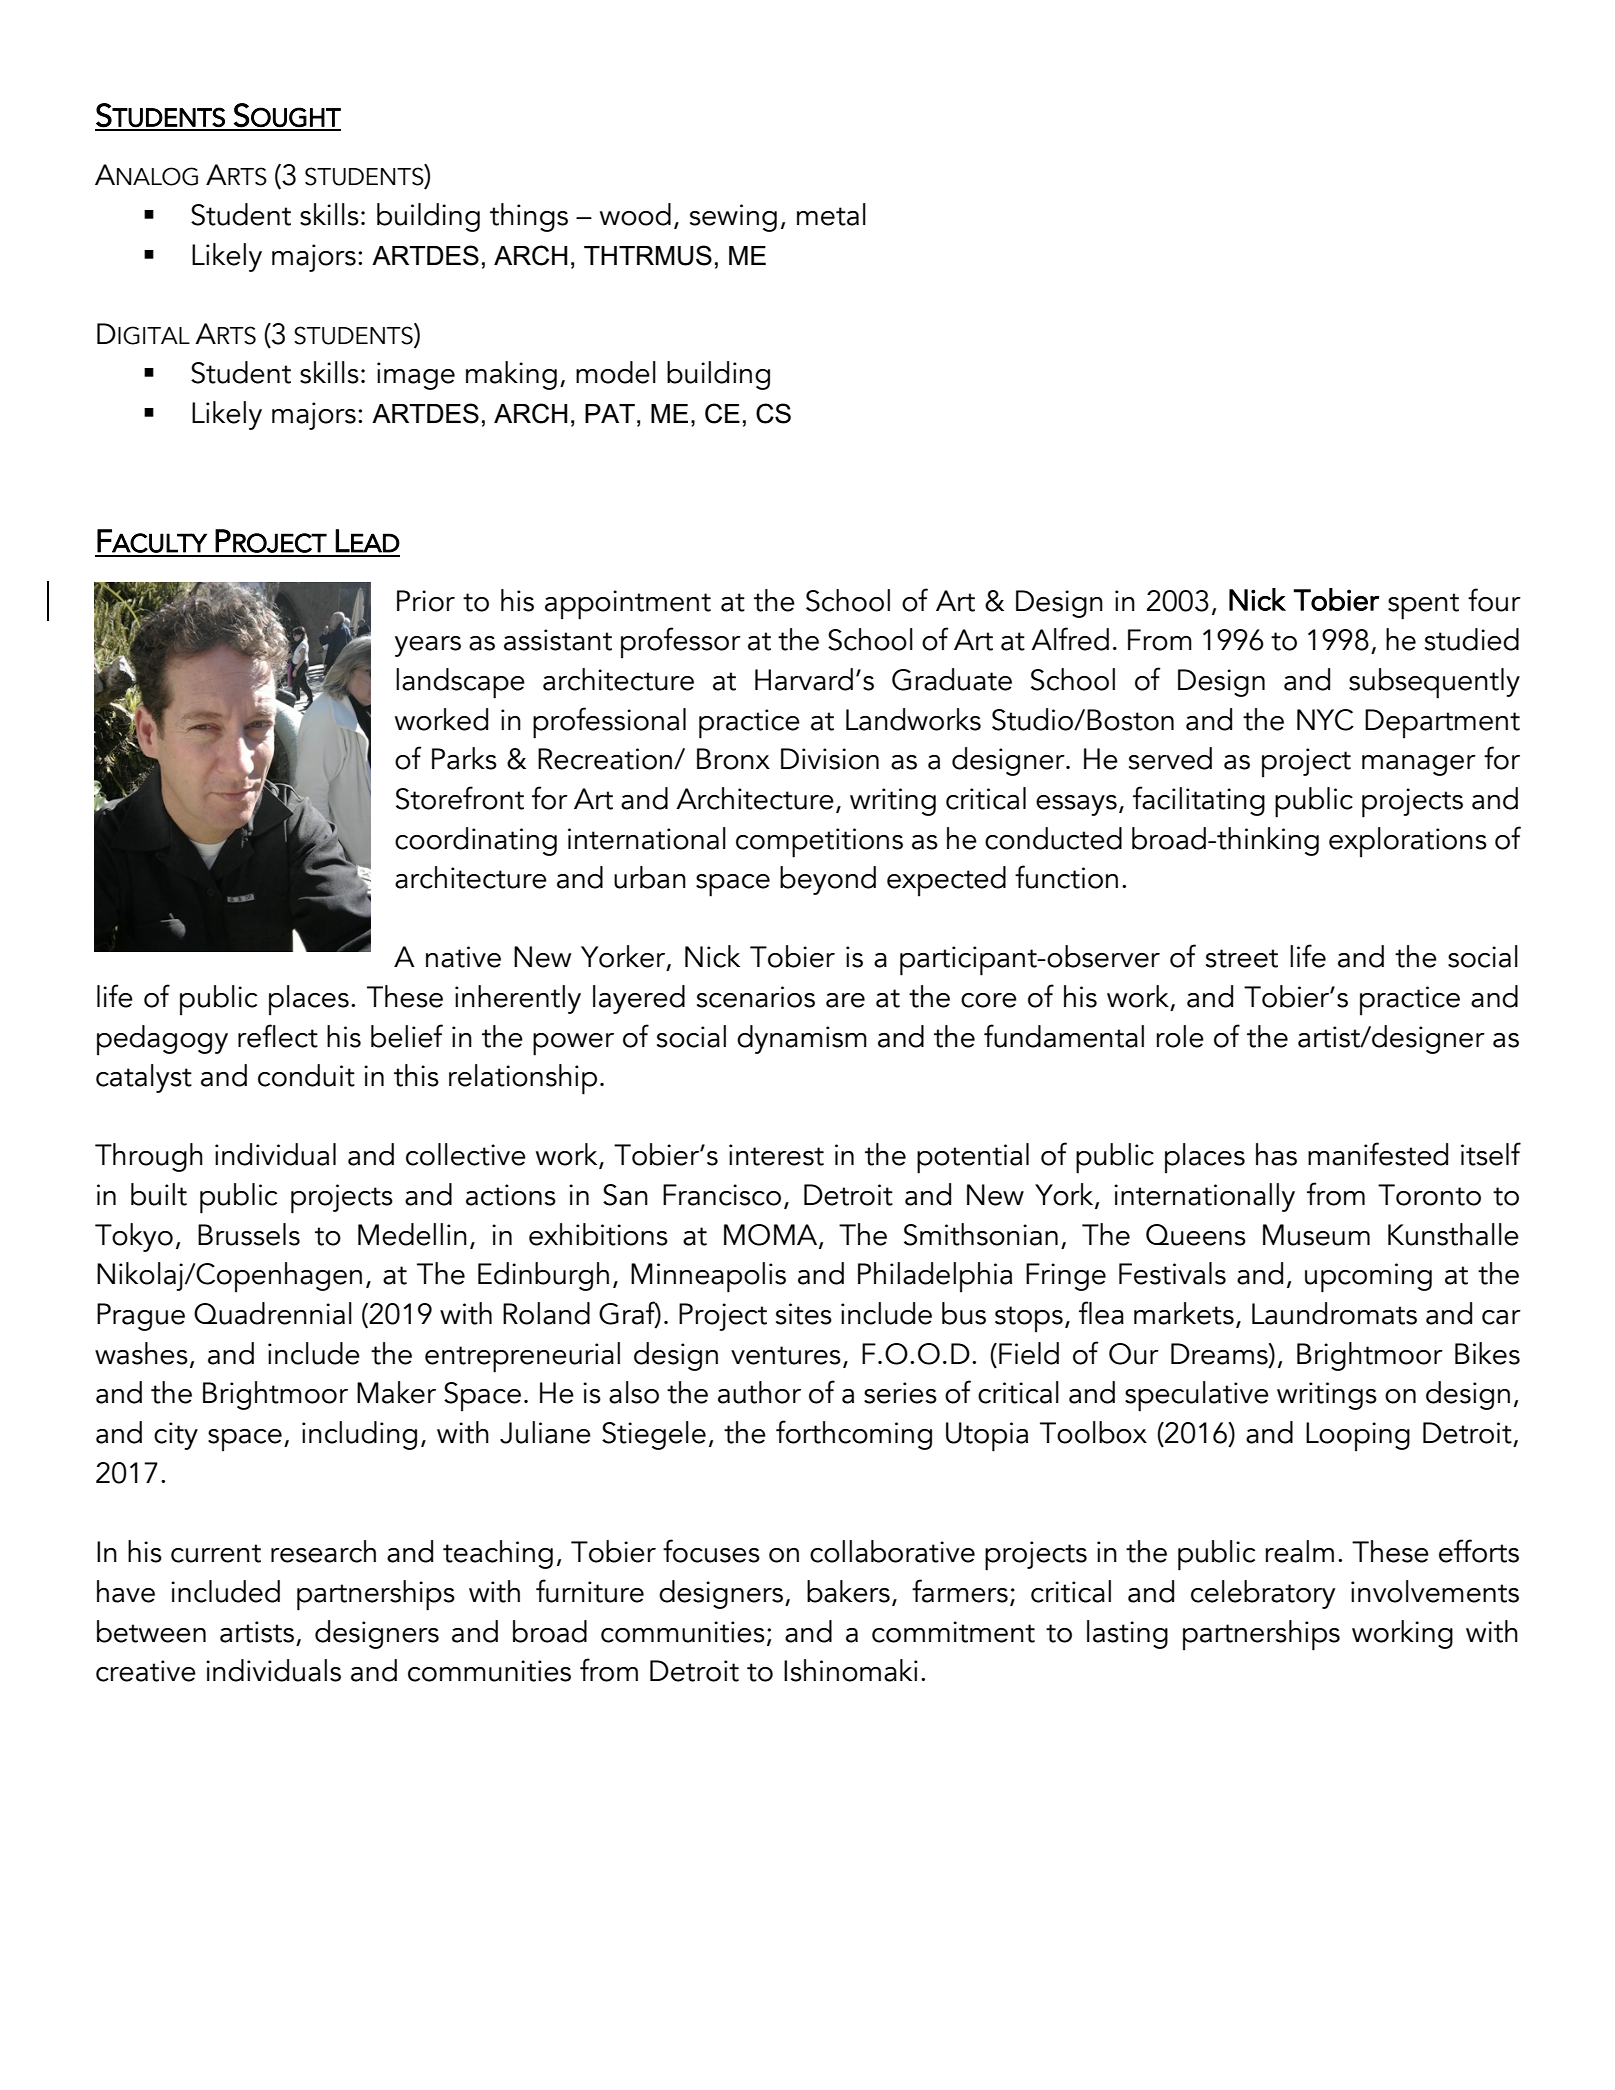 This screenshot has width=1615, height=2090. Describe the element at coordinates (151, 1631) in the screenshot. I see `between` at that location.
